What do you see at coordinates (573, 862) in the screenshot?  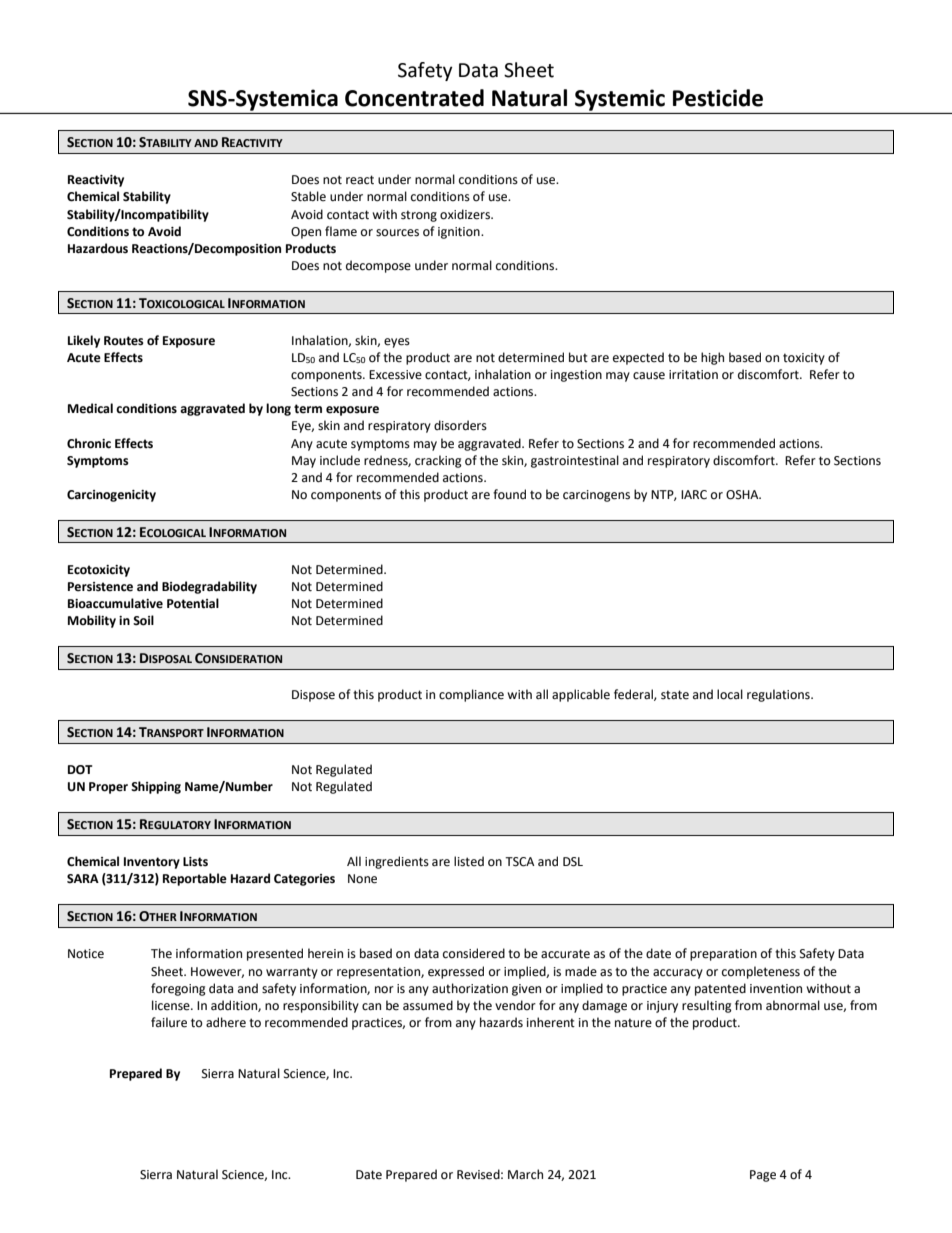 I see `DSL` at bounding box center [573, 862].
